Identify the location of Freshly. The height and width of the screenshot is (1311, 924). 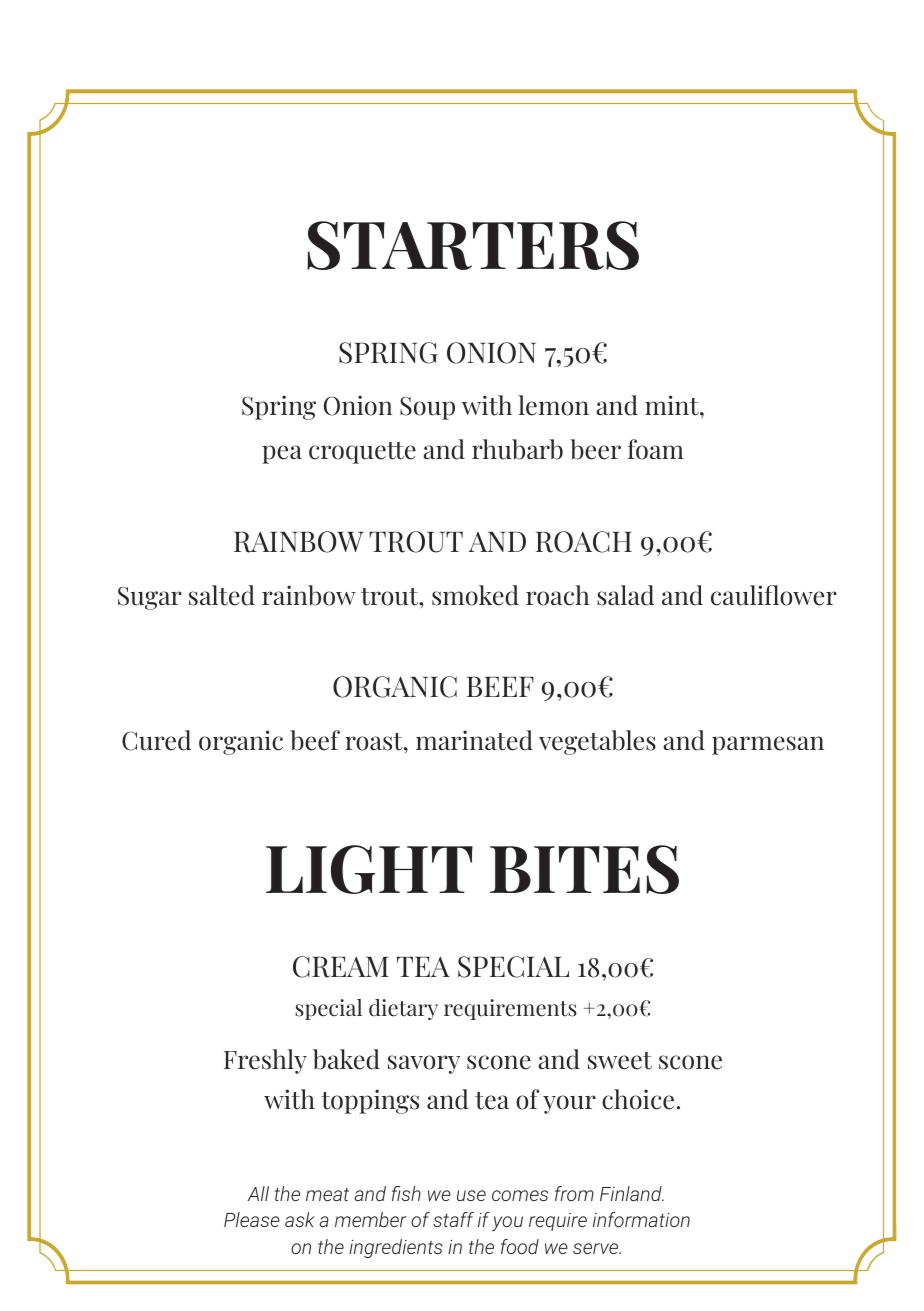
(265, 1061).
